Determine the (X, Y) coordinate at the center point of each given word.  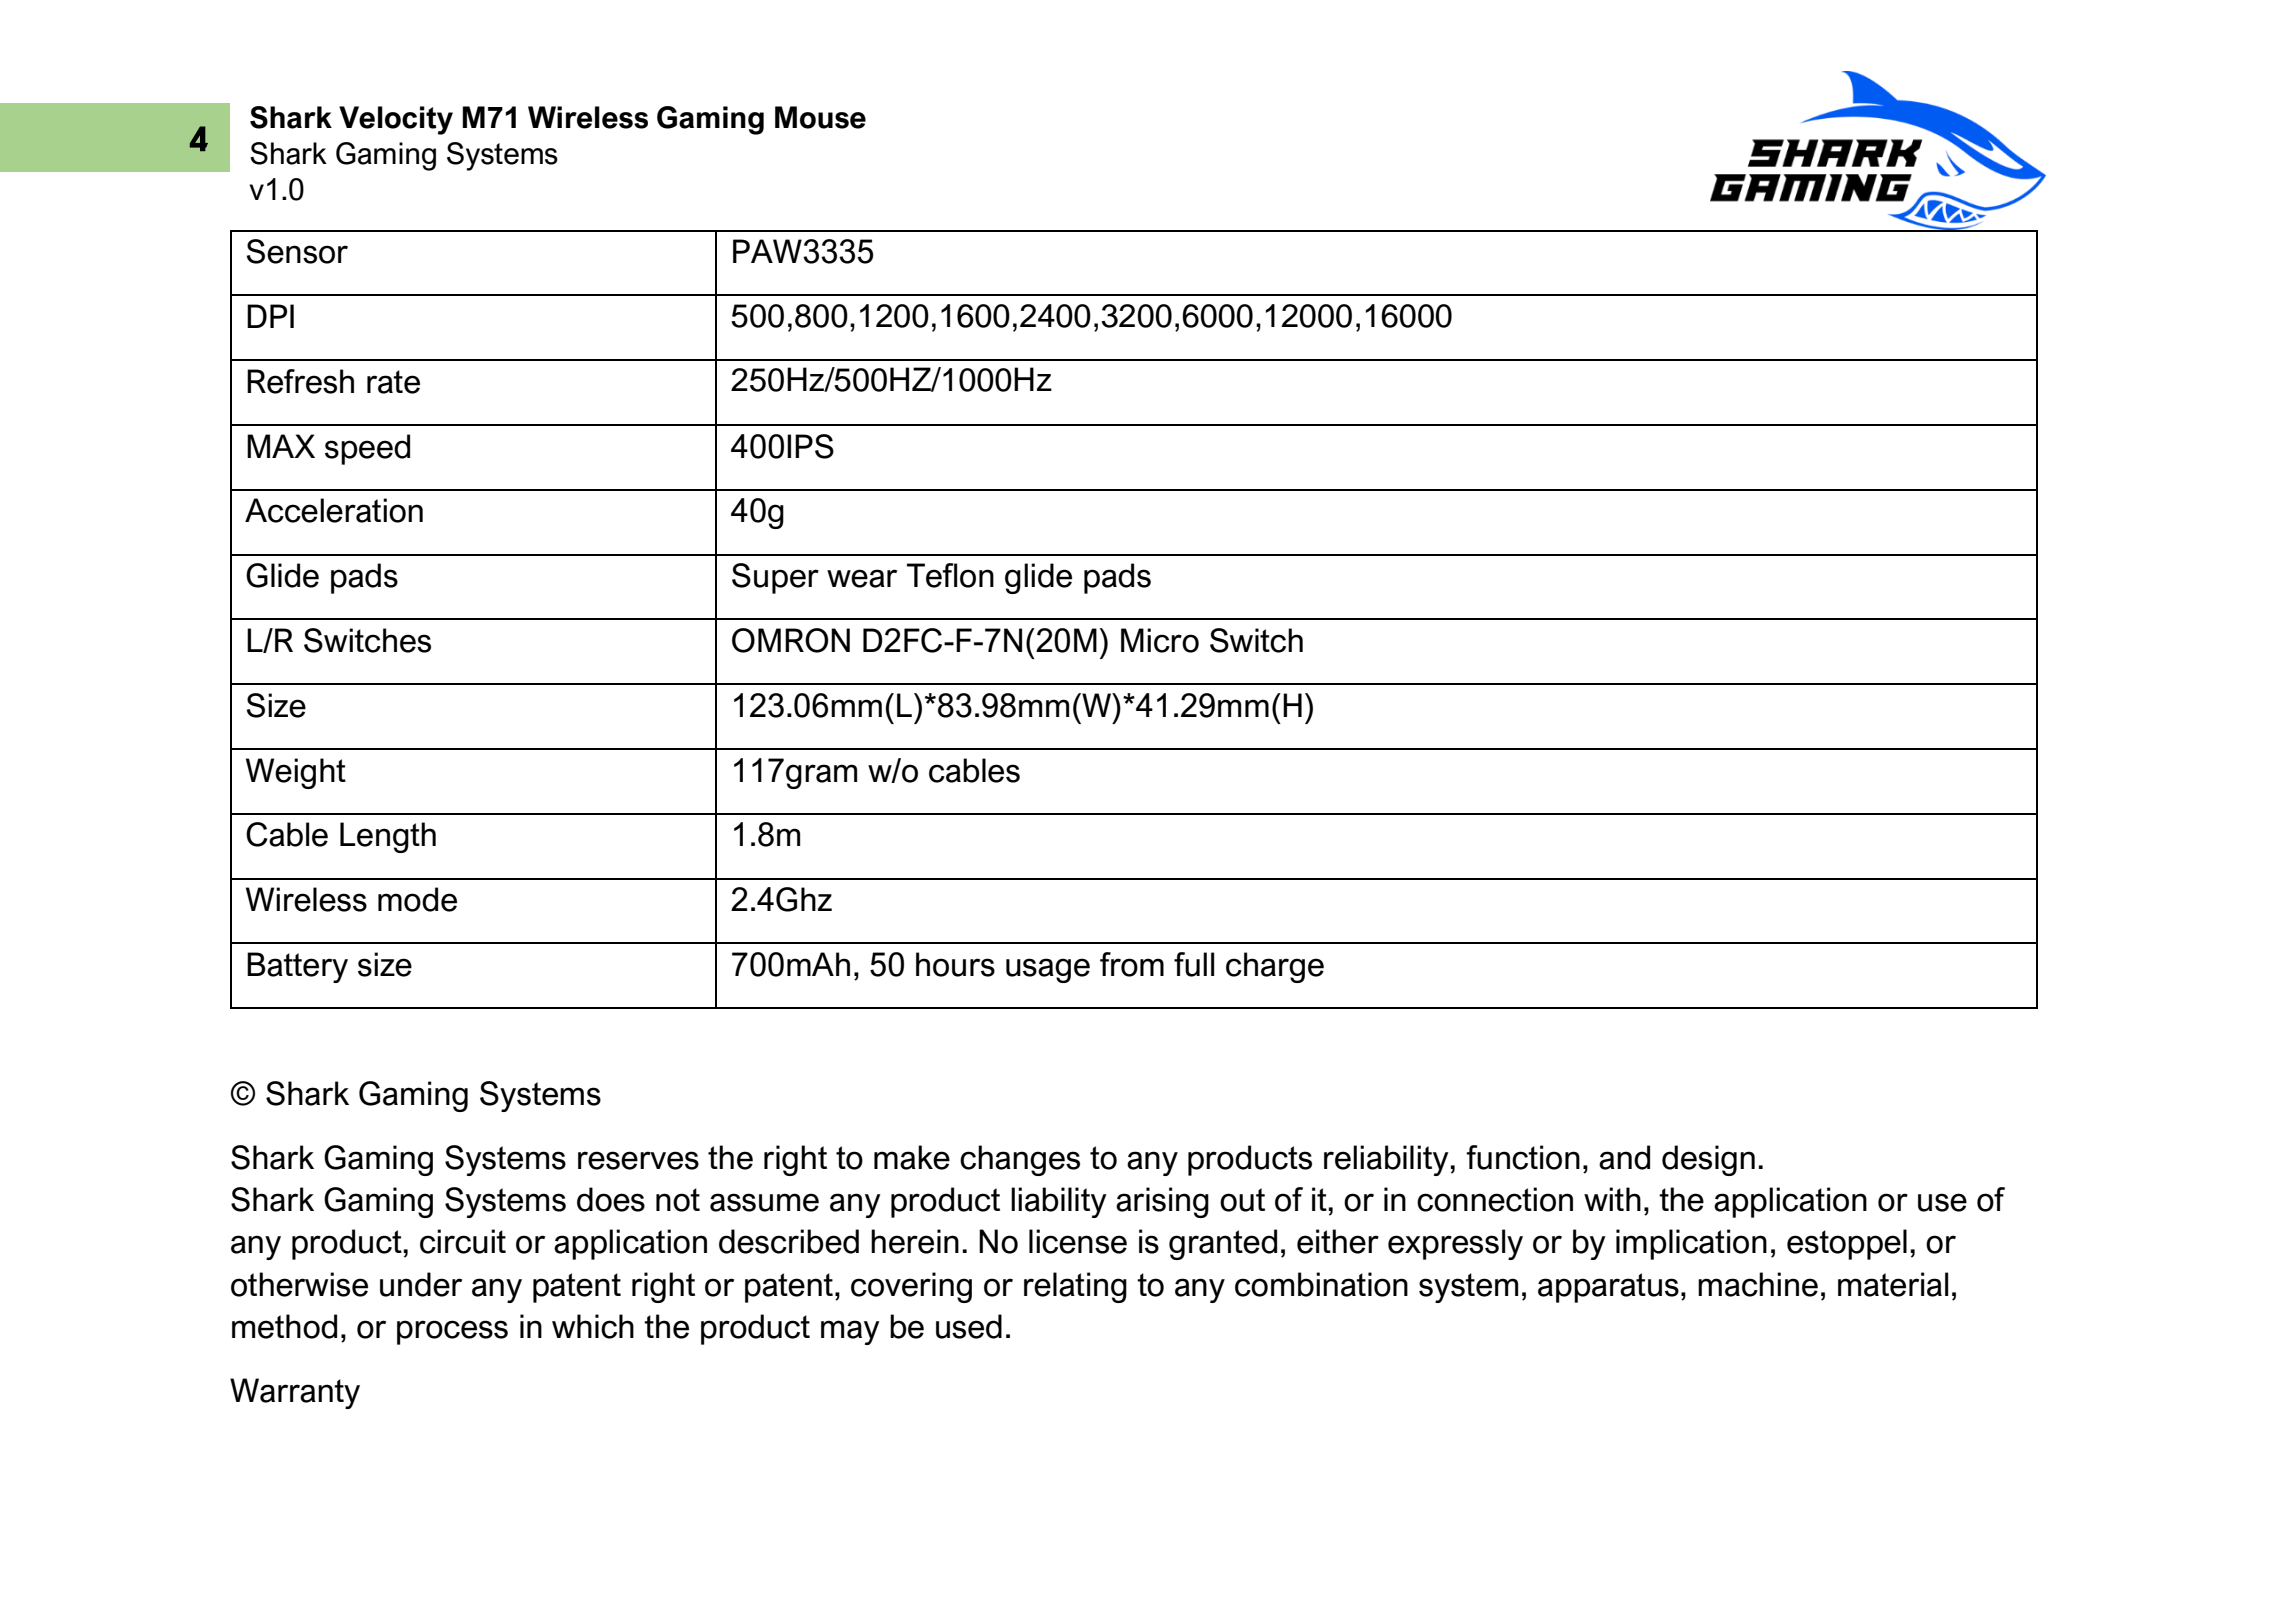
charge (1275, 967)
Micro (1160, 640)
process (452, 1332)
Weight (296, 773)
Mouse (820, 117)
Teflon (950, 575)
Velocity (396, 120)
